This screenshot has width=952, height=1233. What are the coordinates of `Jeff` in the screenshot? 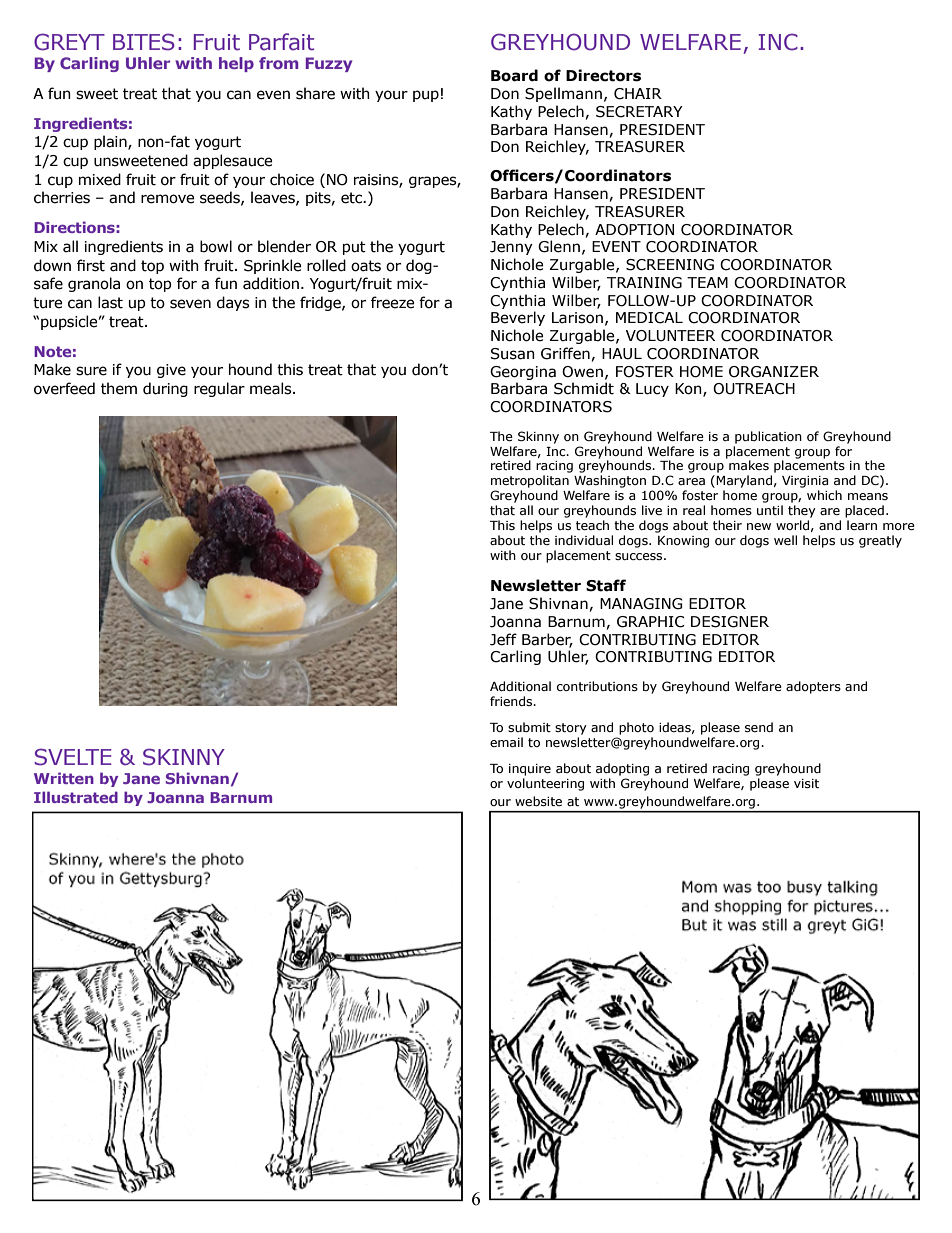 It's located at (503, 639).
